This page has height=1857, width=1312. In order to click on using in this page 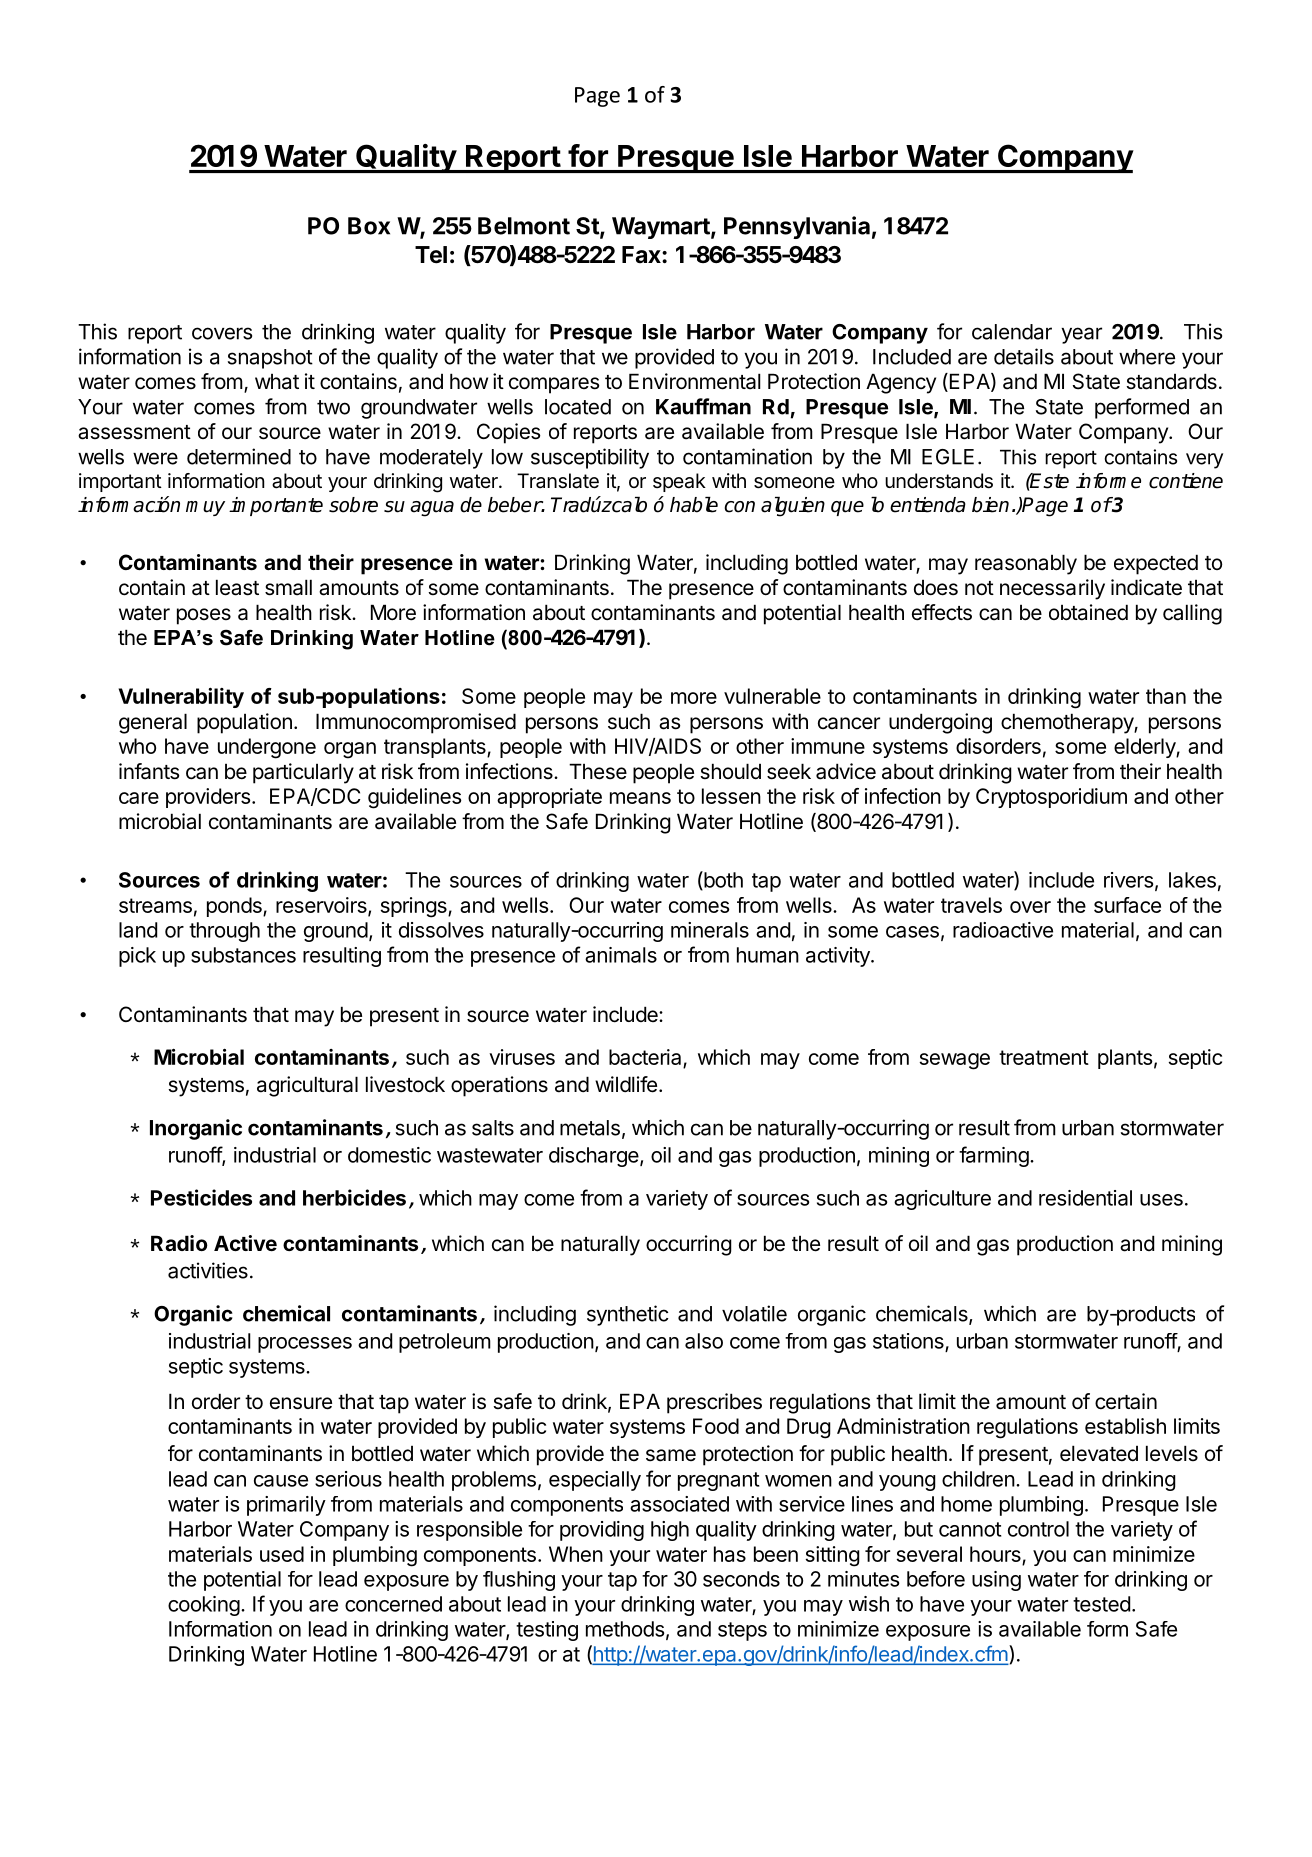, I will do `click(996, 1581)`.
